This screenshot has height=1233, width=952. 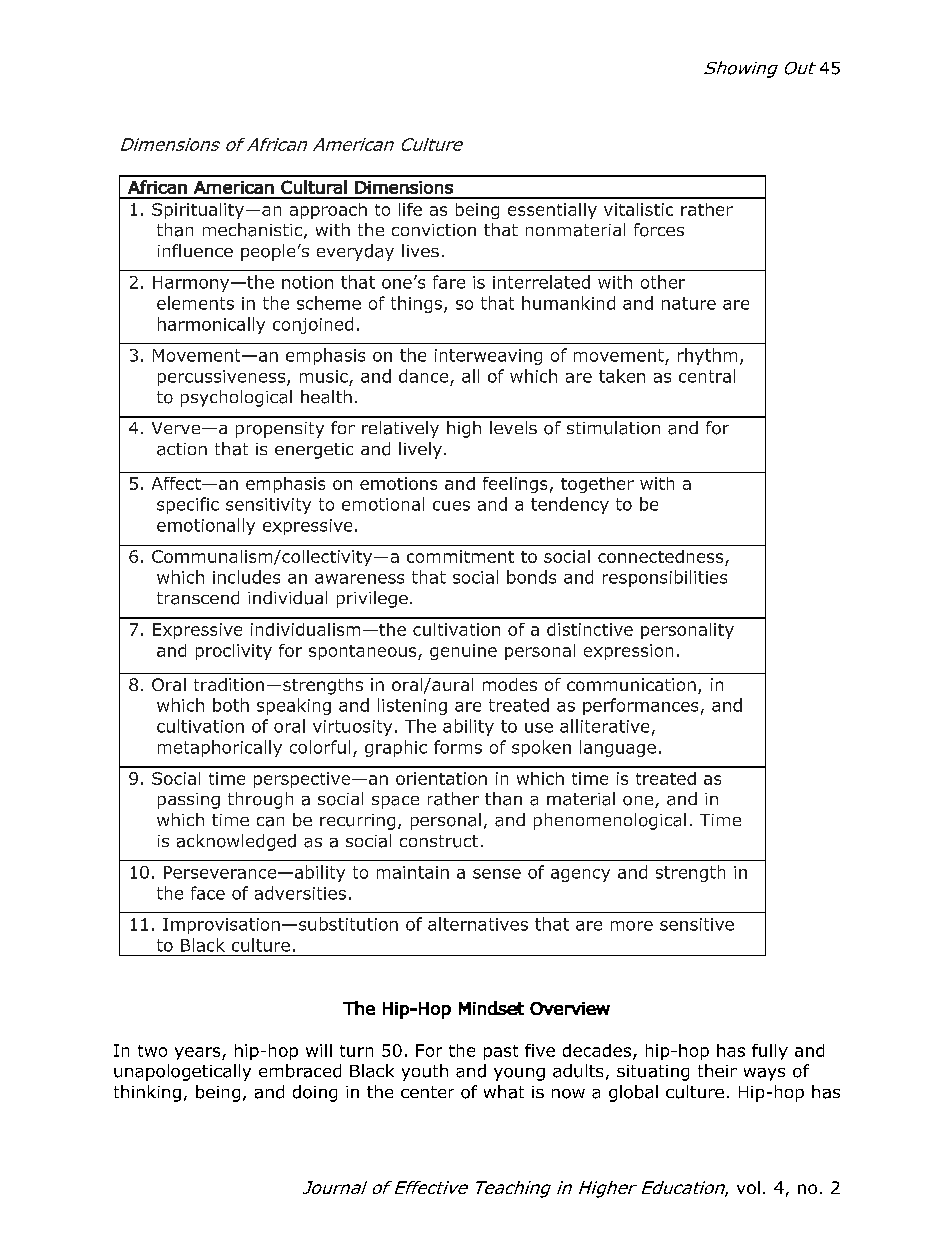 I want to click on sensitive, so click(x=697, y=924).
